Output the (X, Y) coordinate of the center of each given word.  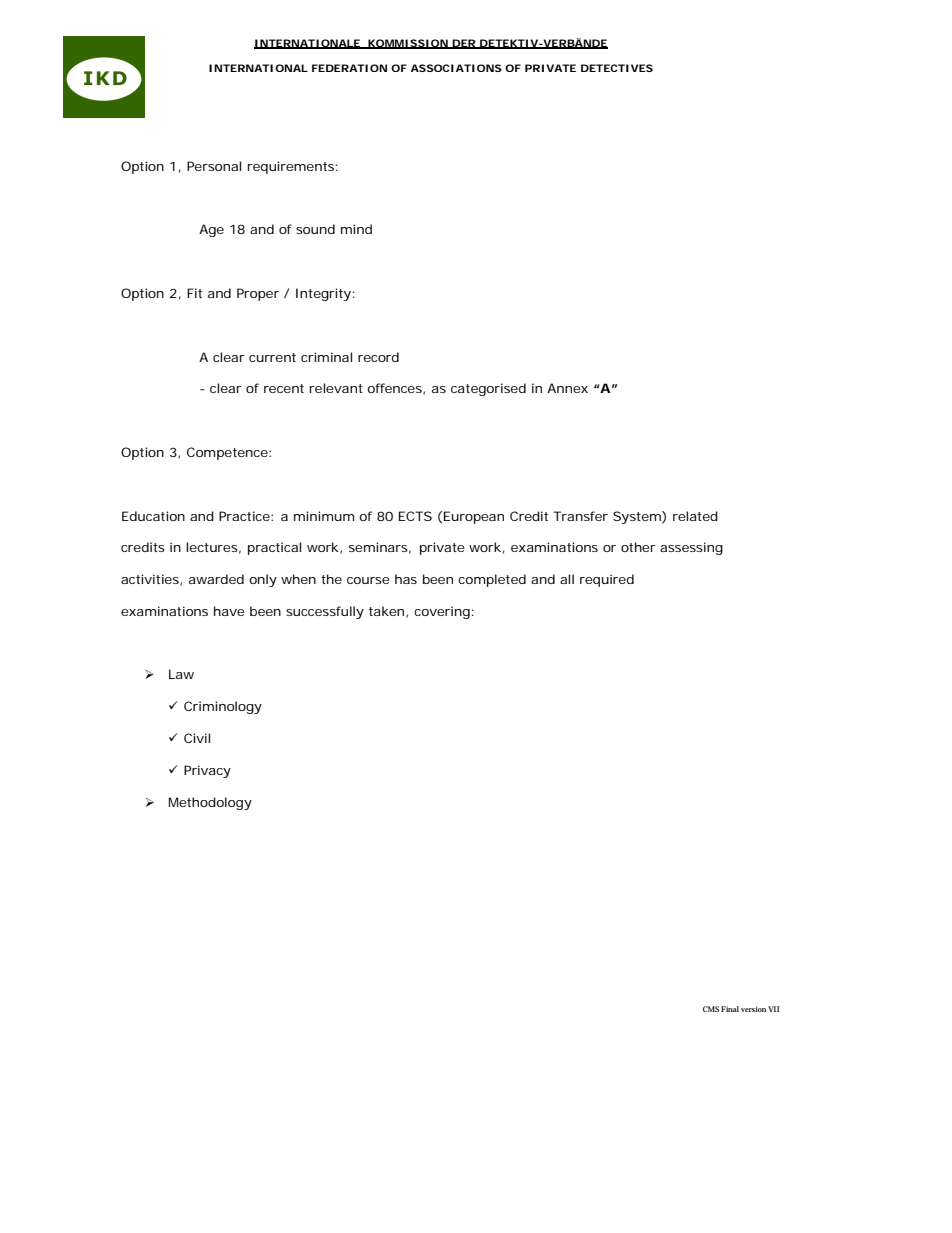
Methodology (210, 803)
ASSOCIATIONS (456, 68)
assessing (691, 548)
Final (730, 1009)
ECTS (415, 516)
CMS (711, 1009)
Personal (214, 166)
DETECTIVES (617, 68)
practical (274, 548)
